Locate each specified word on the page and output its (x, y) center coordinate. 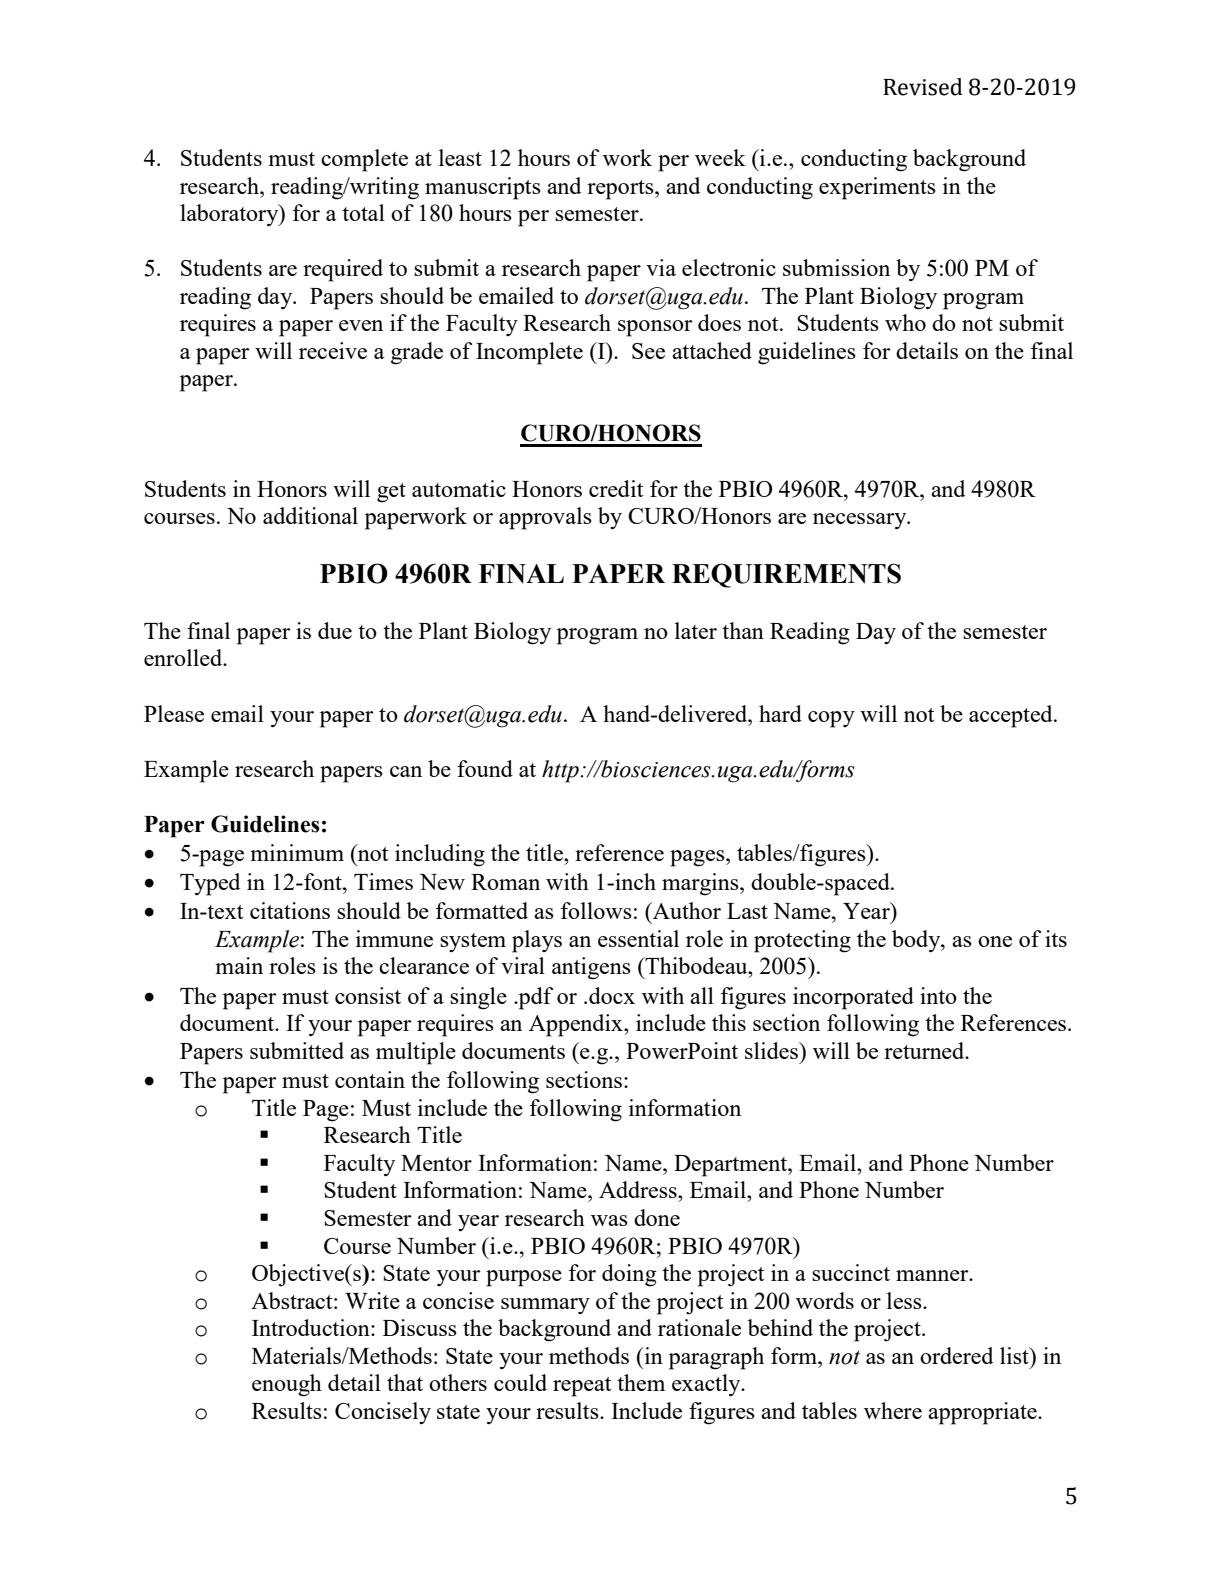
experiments (877, 188)
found (485, 768)
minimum (297, 852)
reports (621, 190)
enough (287, 1385)
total (363, 212)
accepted (1012, 716)
